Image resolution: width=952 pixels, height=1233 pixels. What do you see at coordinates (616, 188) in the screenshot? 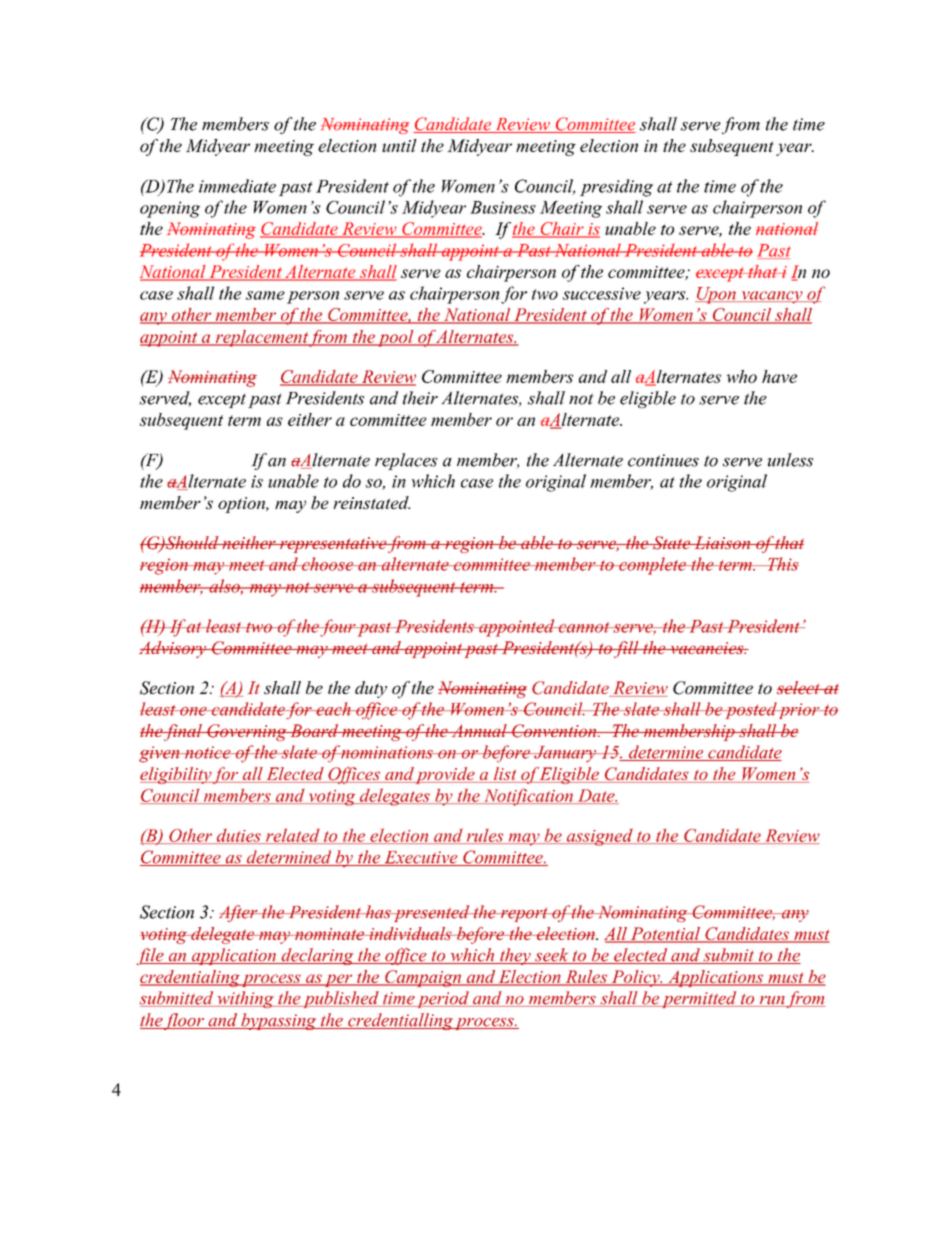
I see `presiding` at bounding box center [616, 188].
